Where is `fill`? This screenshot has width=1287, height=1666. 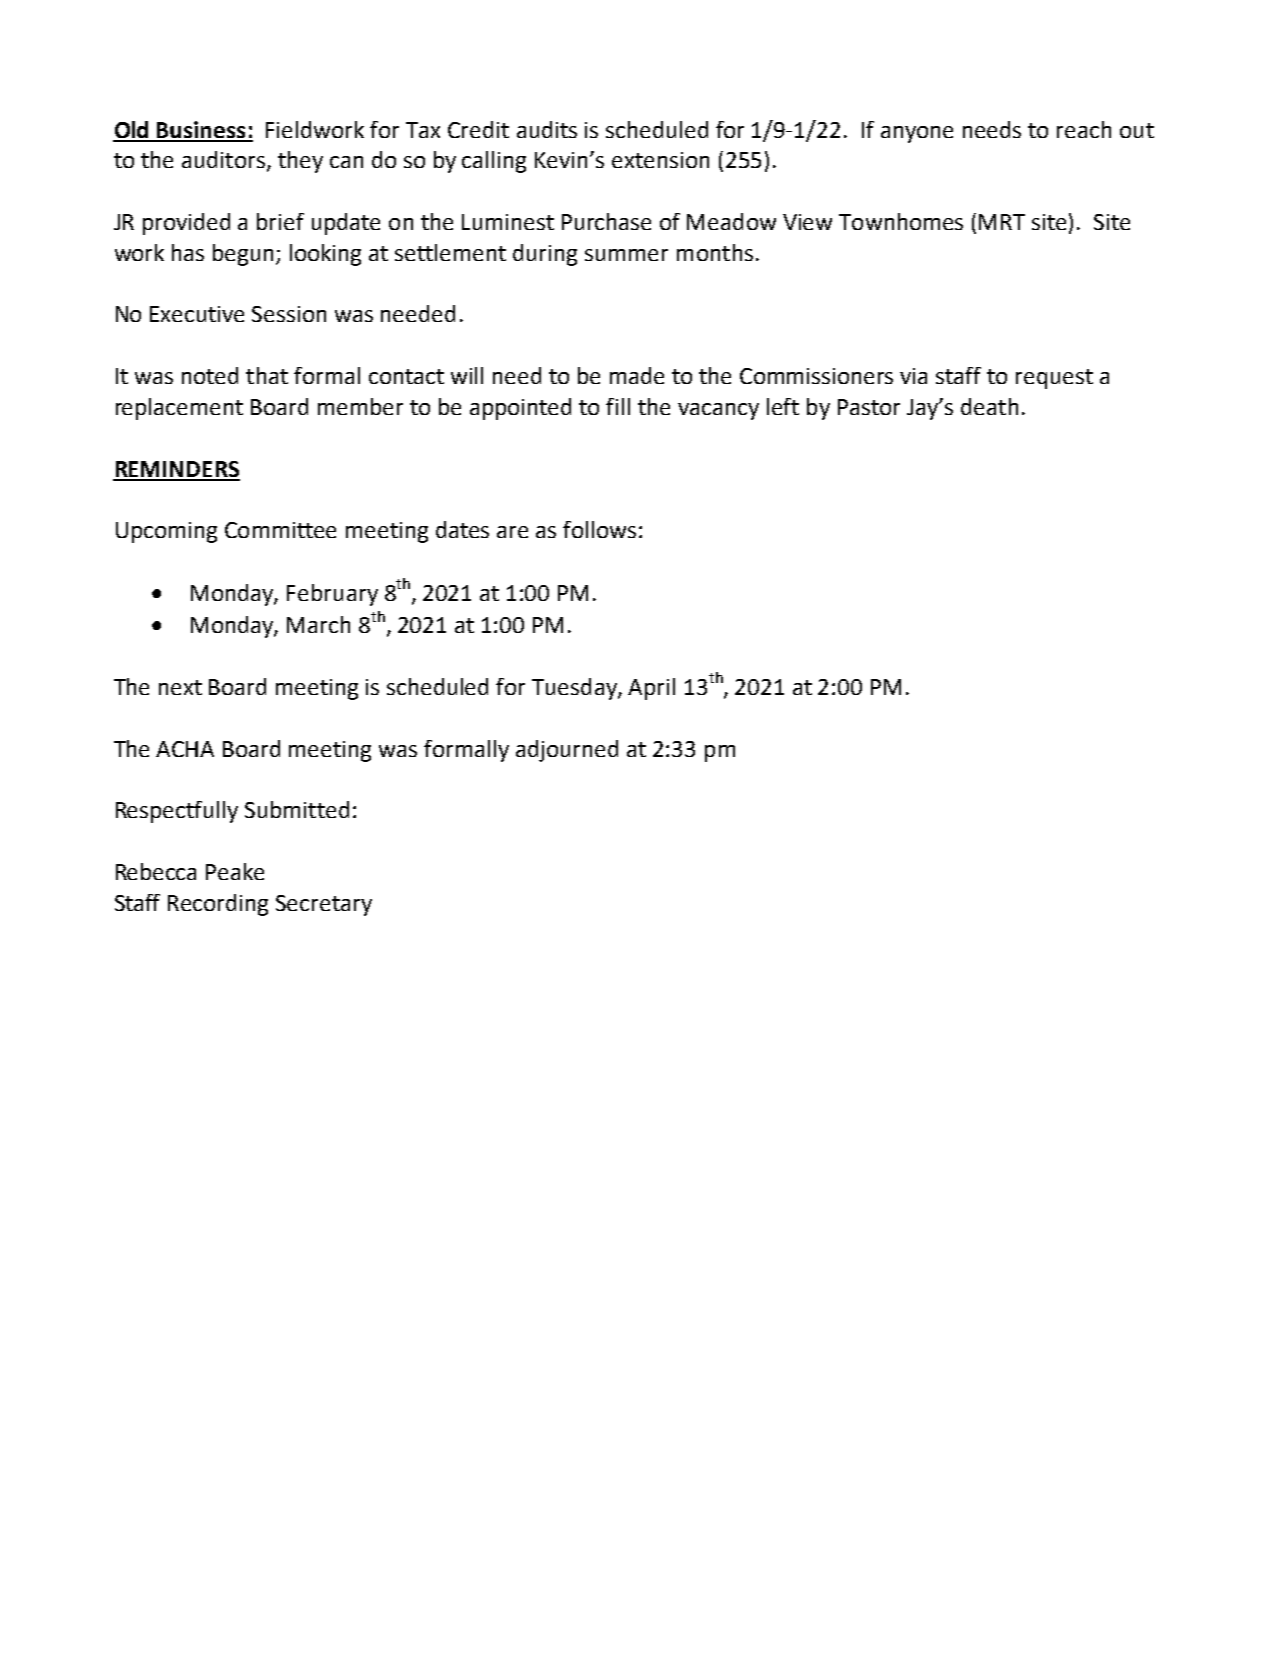 fill is located at coordinates (618, 406).
